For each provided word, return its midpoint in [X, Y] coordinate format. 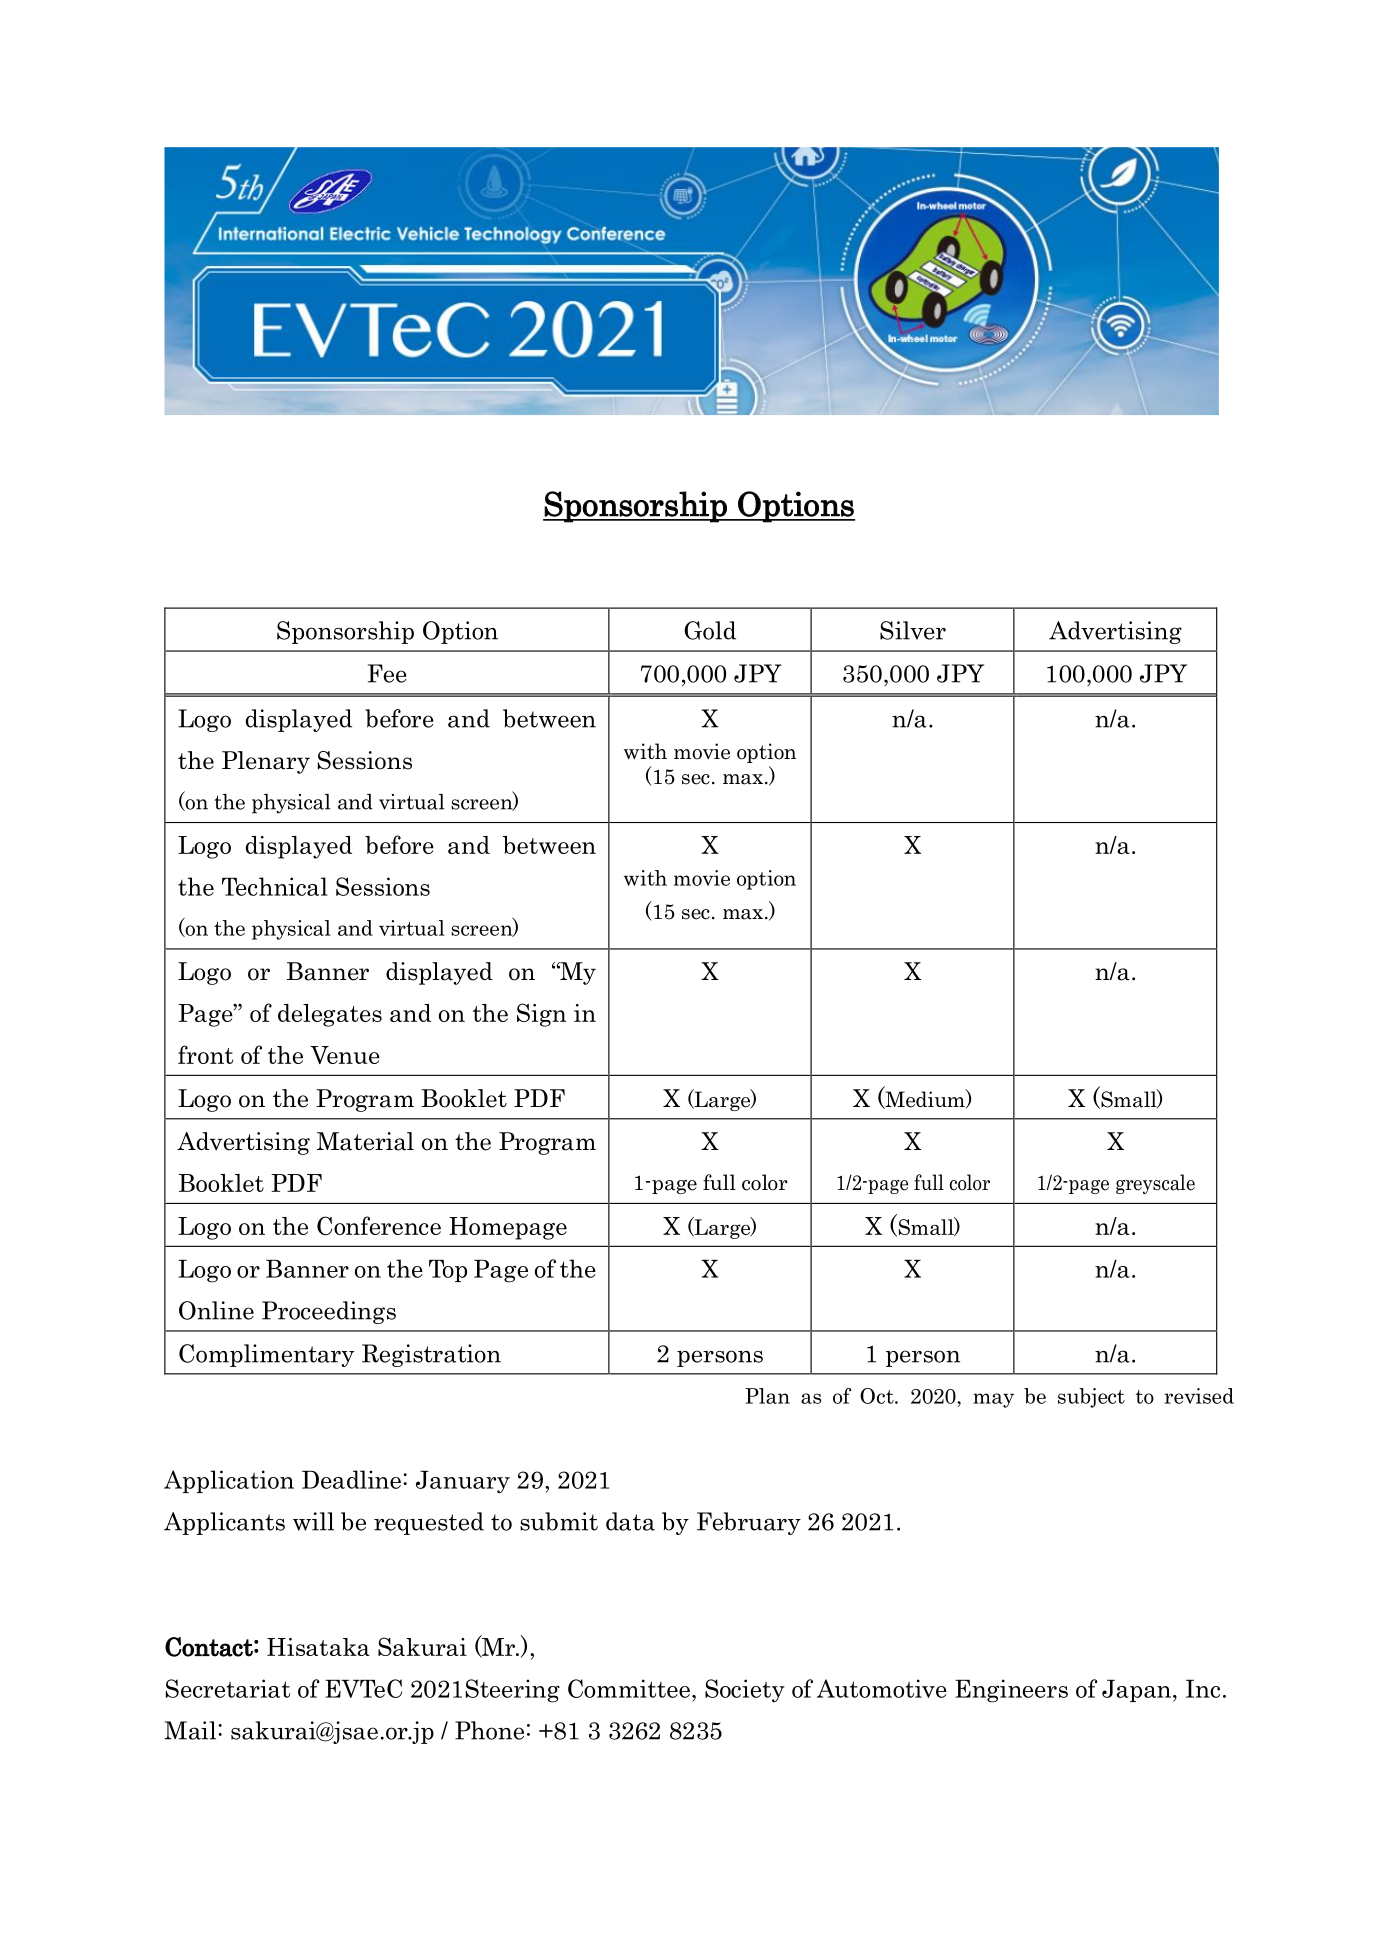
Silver [913, 630]
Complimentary [266, 1355]
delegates [330, 1015]
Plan [767, 1396]
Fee [387, 673]
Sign [541, 1015]
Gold [710, 630]
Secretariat [228, 1688]
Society [745, 1690]
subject [1091, 1398]
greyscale [1155, 1184]
